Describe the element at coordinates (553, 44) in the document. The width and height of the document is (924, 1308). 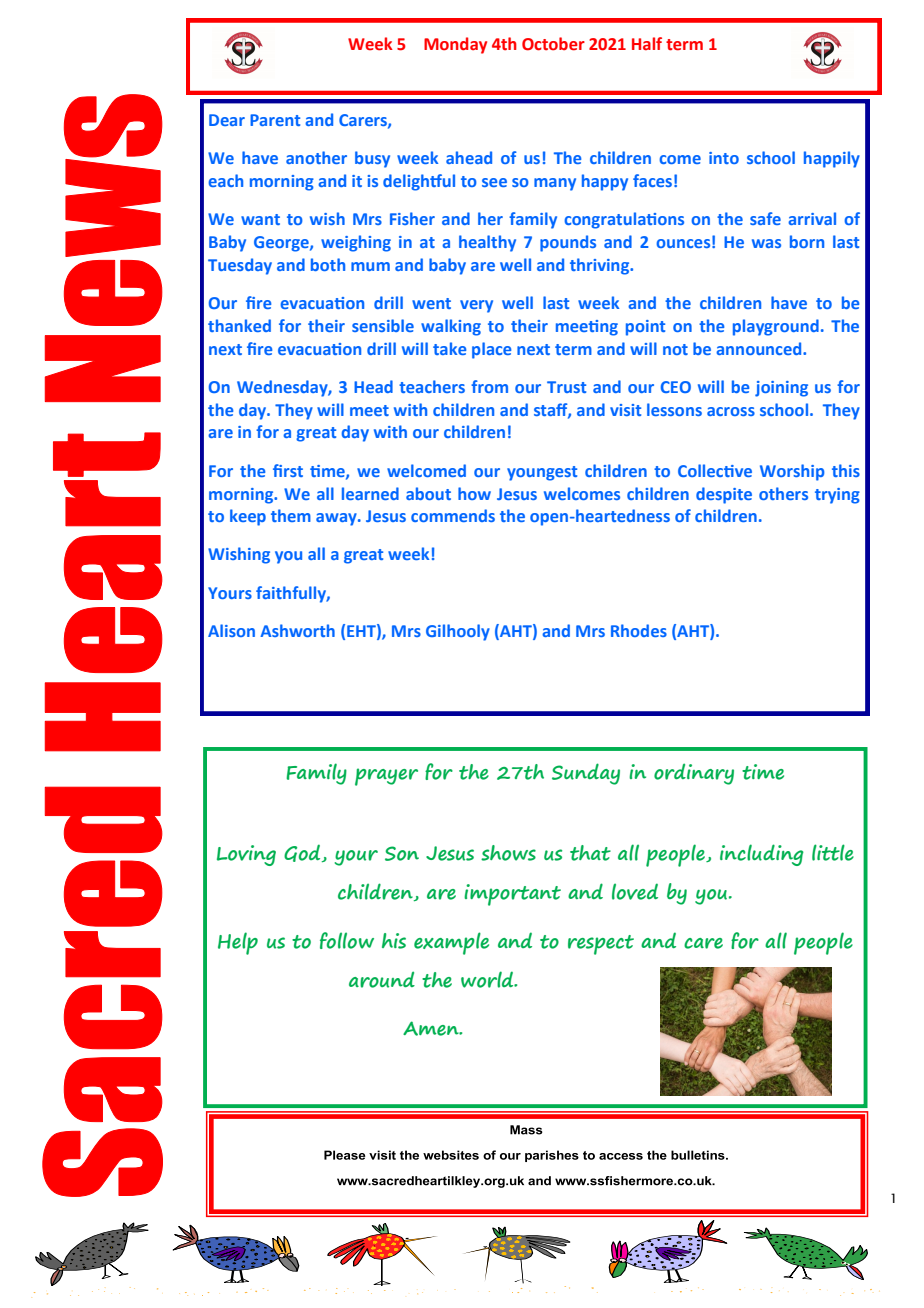
I see `October` at that location.
